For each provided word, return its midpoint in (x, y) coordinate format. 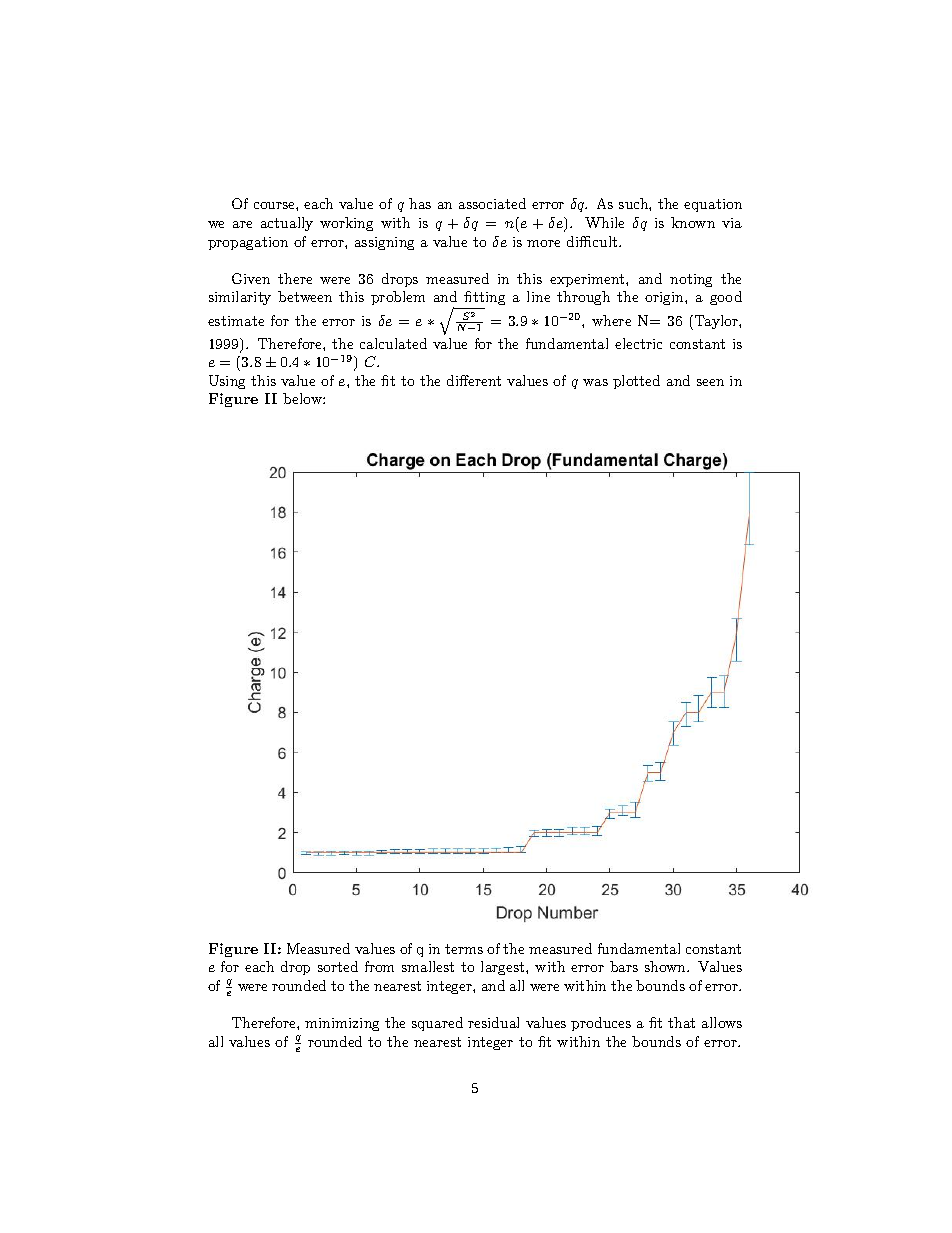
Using (227, 382)
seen (710, 382)
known (693, 222)
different (474, 380)
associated (492, 203)
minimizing (342, 1024)
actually (287, 224)
